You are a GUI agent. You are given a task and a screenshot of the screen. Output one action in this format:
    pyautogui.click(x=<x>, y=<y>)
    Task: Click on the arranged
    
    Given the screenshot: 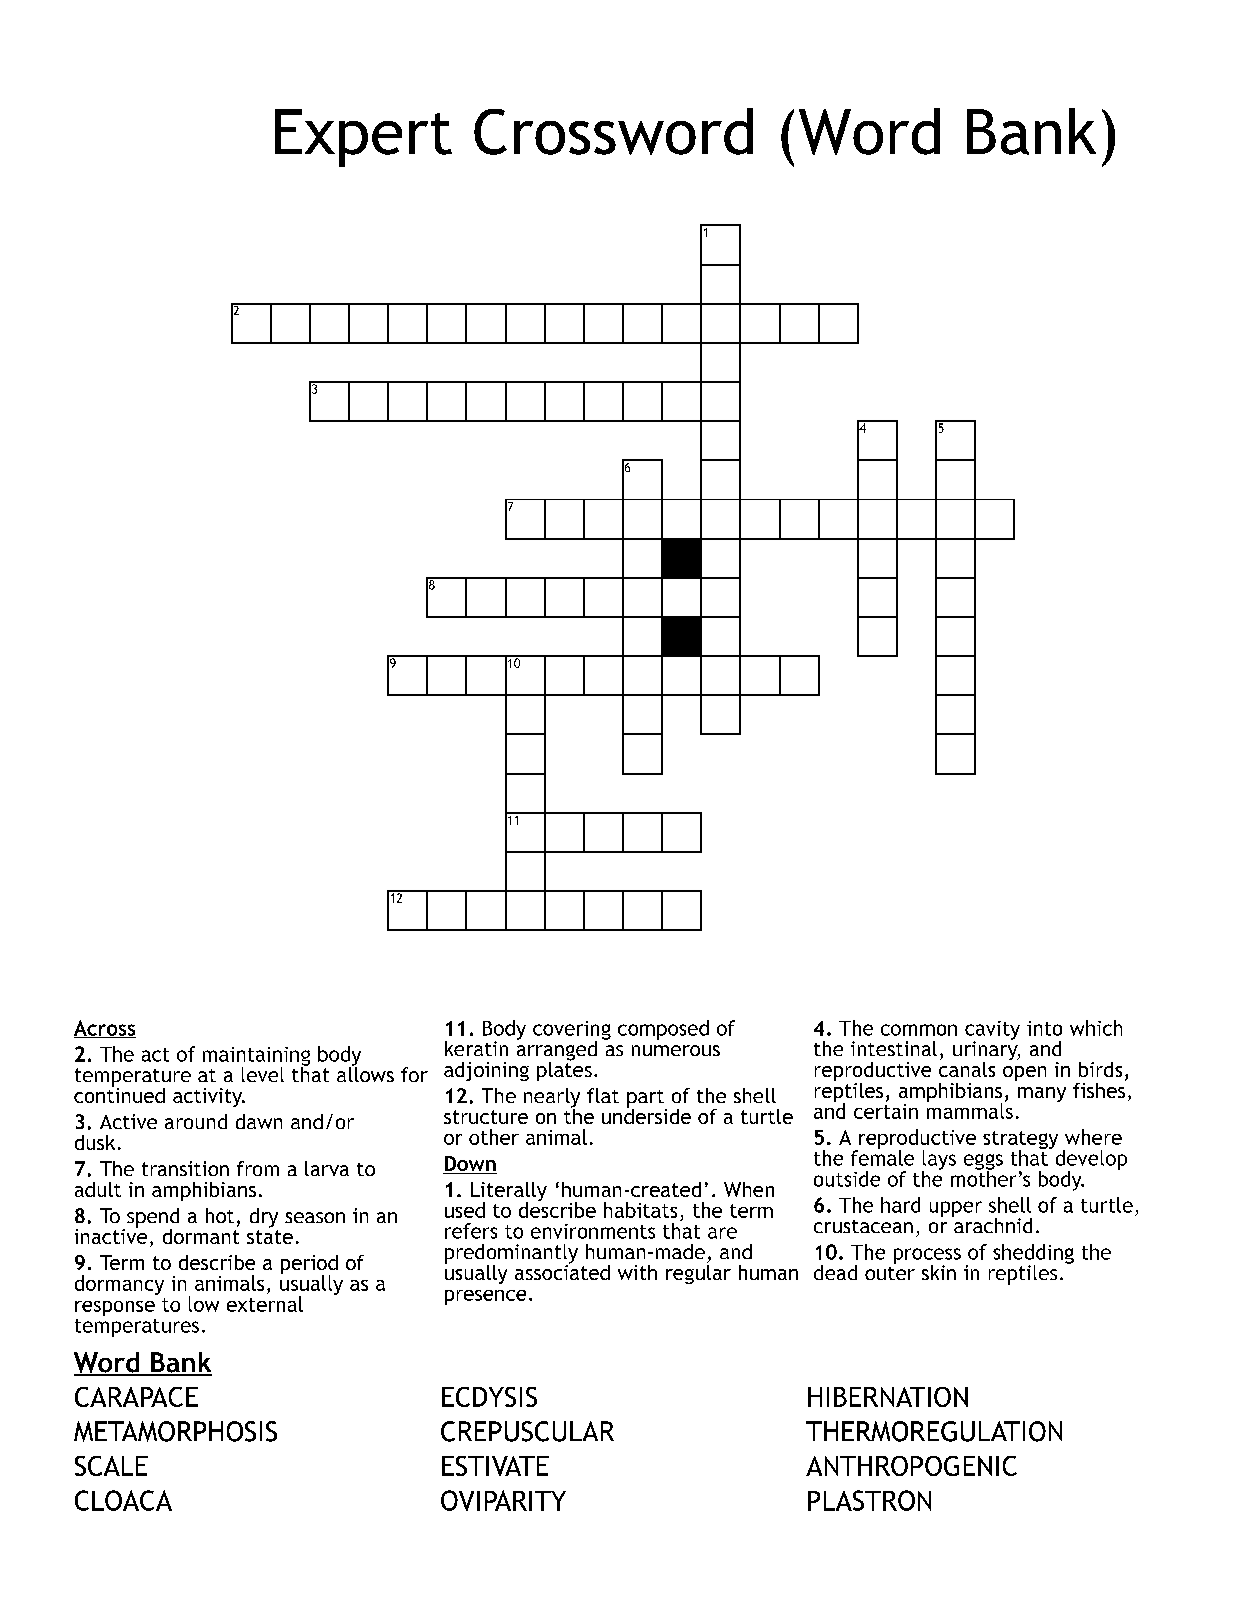 What is the action you would take?
    pyautogui.click(x=557, y=1050)
